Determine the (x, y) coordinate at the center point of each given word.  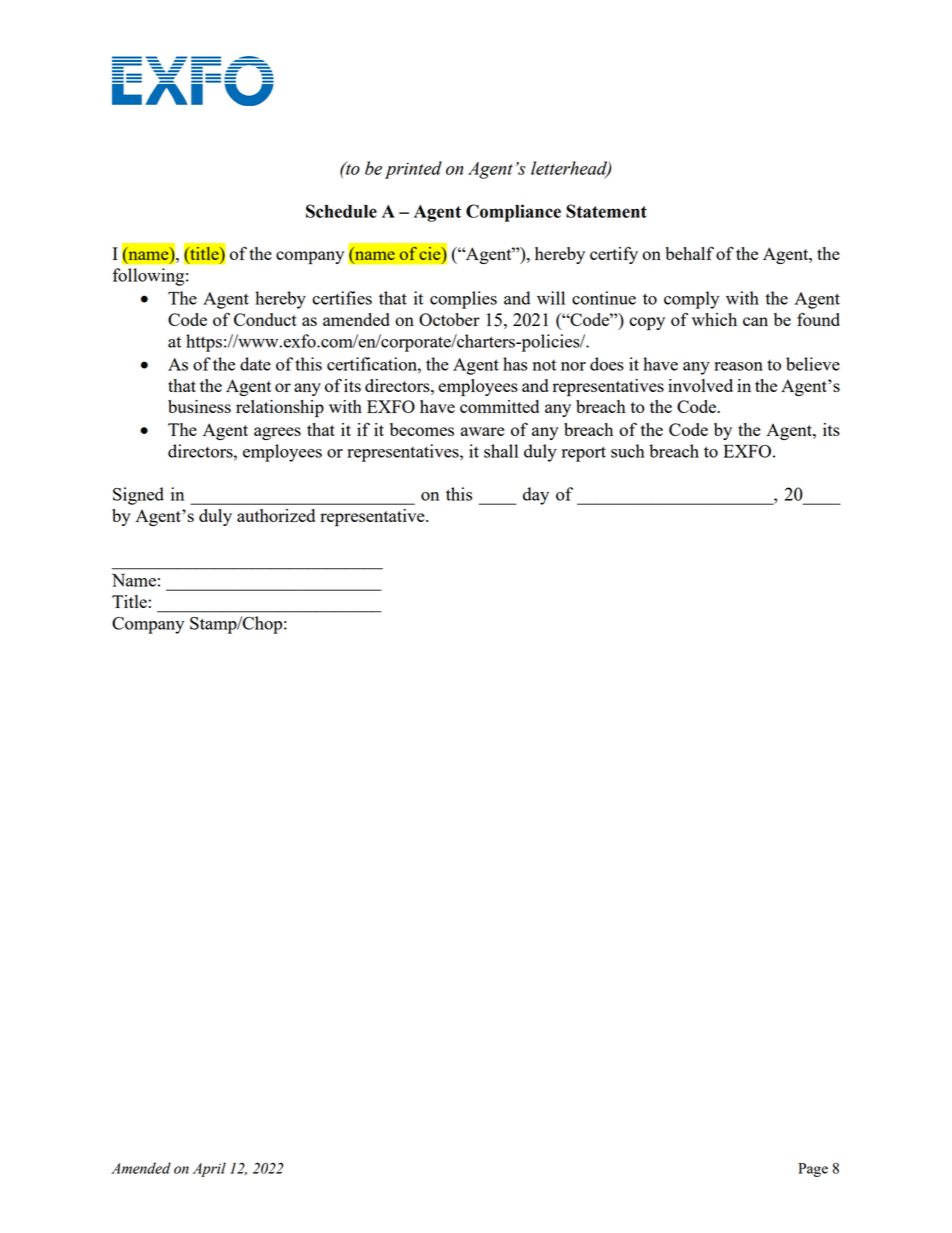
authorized (276, 515)
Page (813, 1170)
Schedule (341, 211)
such (628, 451)
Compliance (513, 213)
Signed (138, 496)
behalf (689, 253)
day (536, 496)
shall (501, 451)
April (209, 1169)
